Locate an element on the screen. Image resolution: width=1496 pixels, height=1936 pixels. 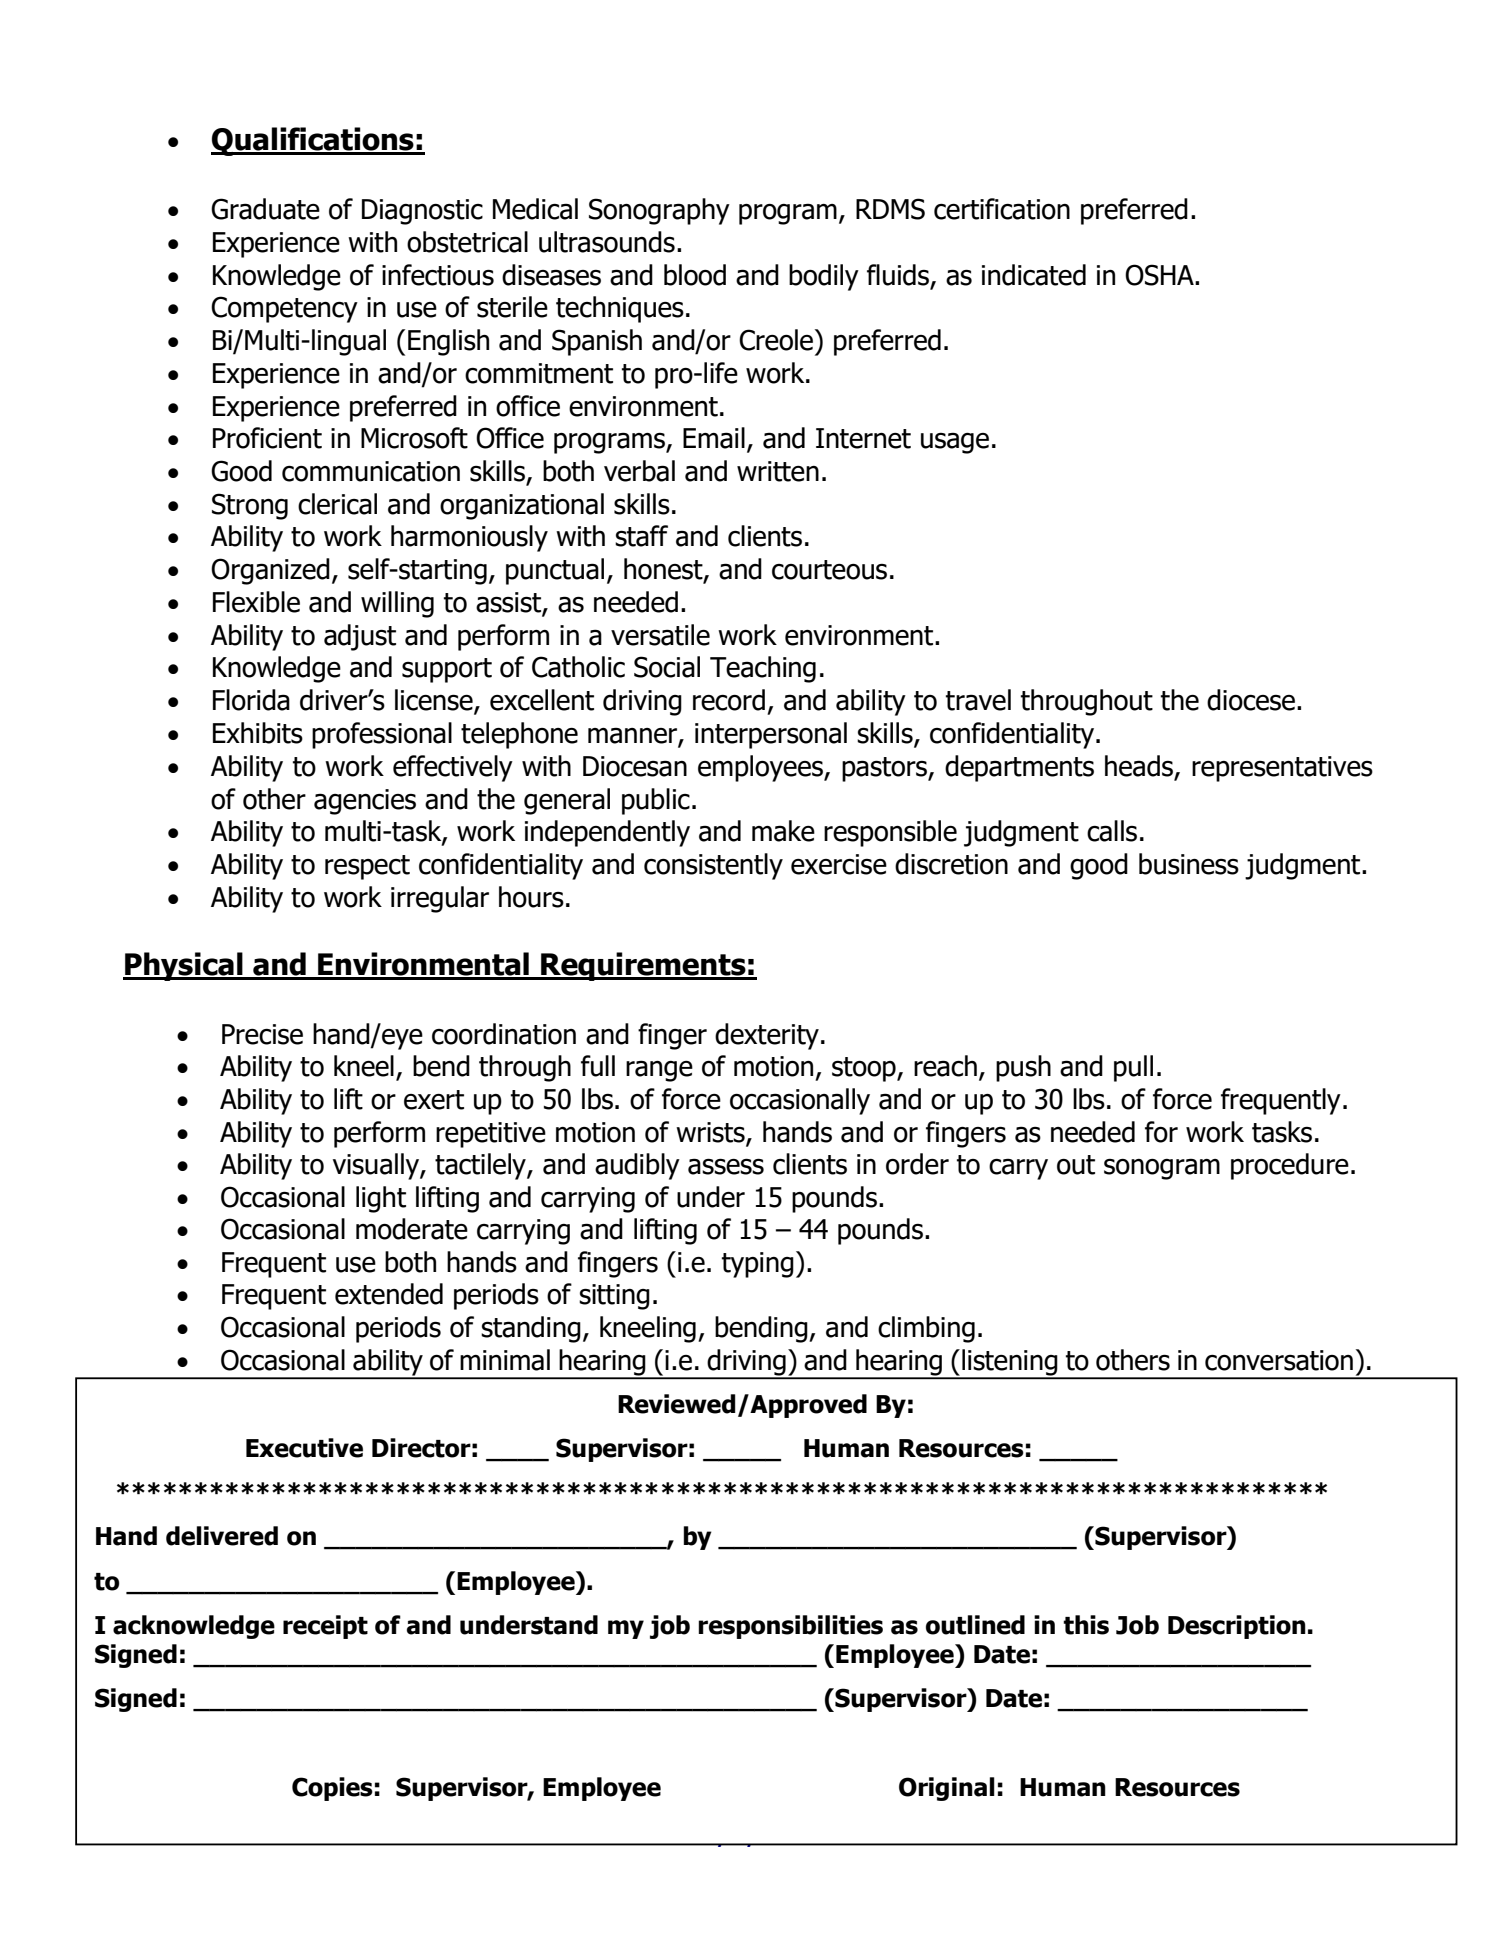
Precise is located at coordinates (262, 1034).
